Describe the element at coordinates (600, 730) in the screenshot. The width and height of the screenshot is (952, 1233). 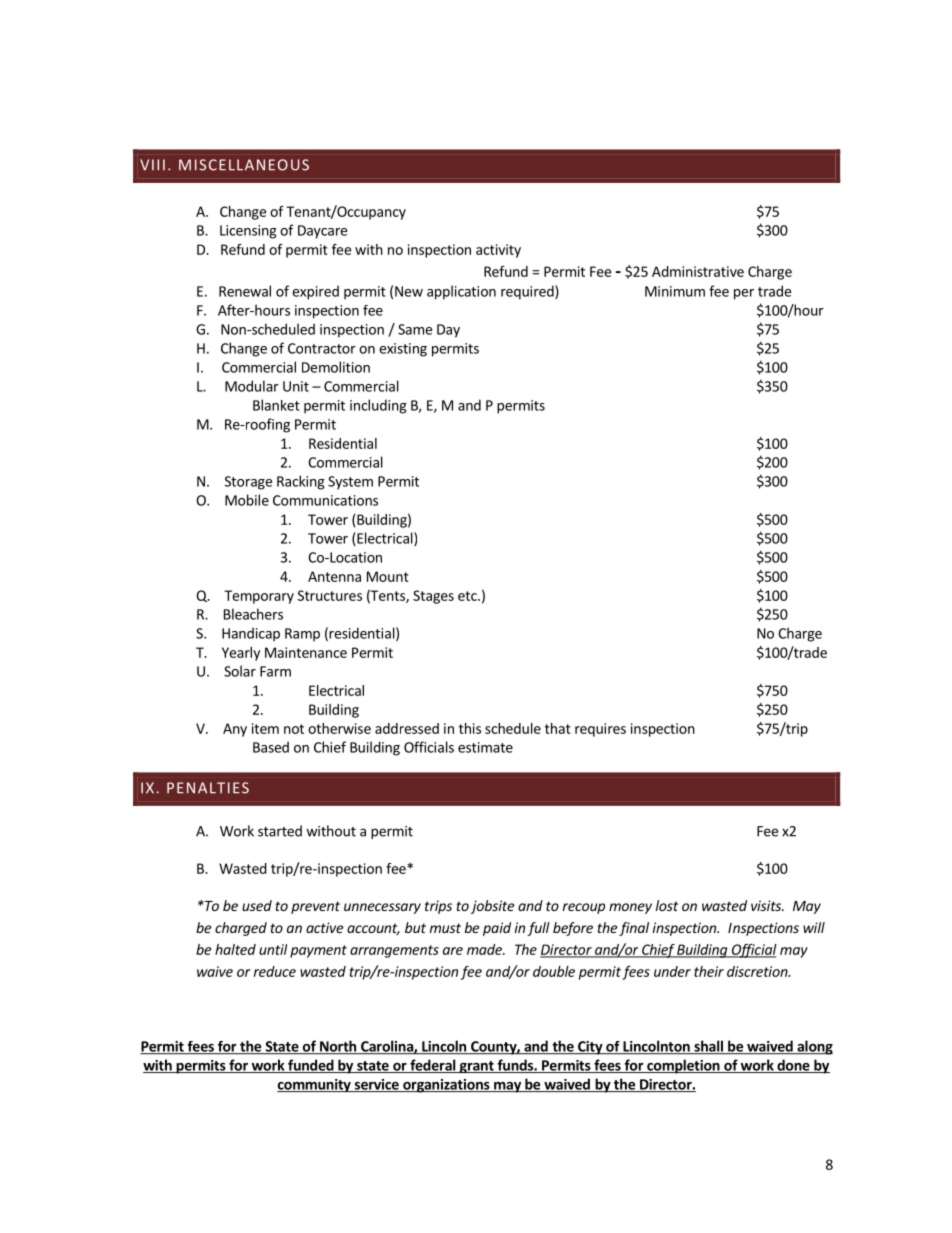
I see `requires` at that location.
